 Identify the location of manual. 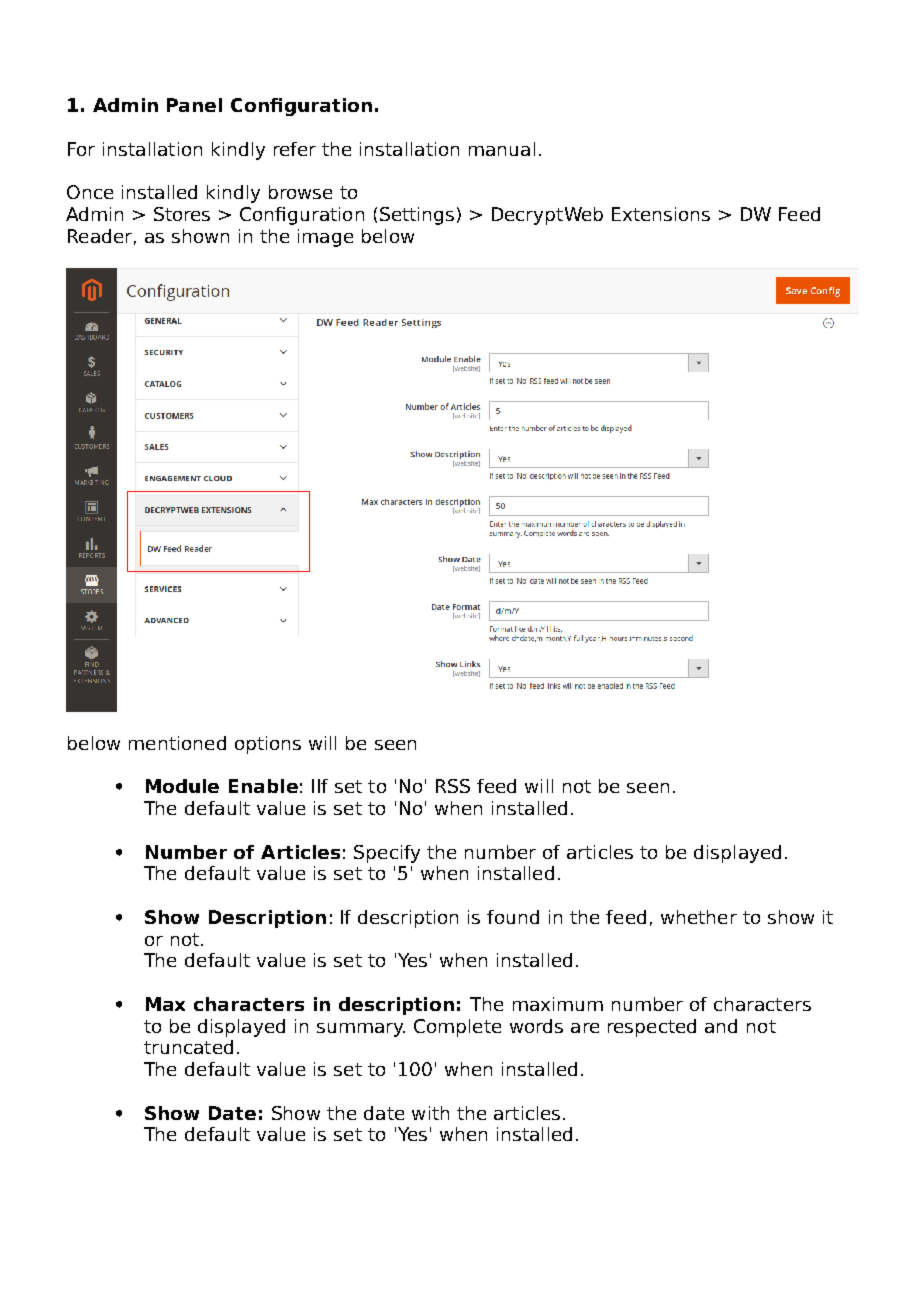
(502, 149).
